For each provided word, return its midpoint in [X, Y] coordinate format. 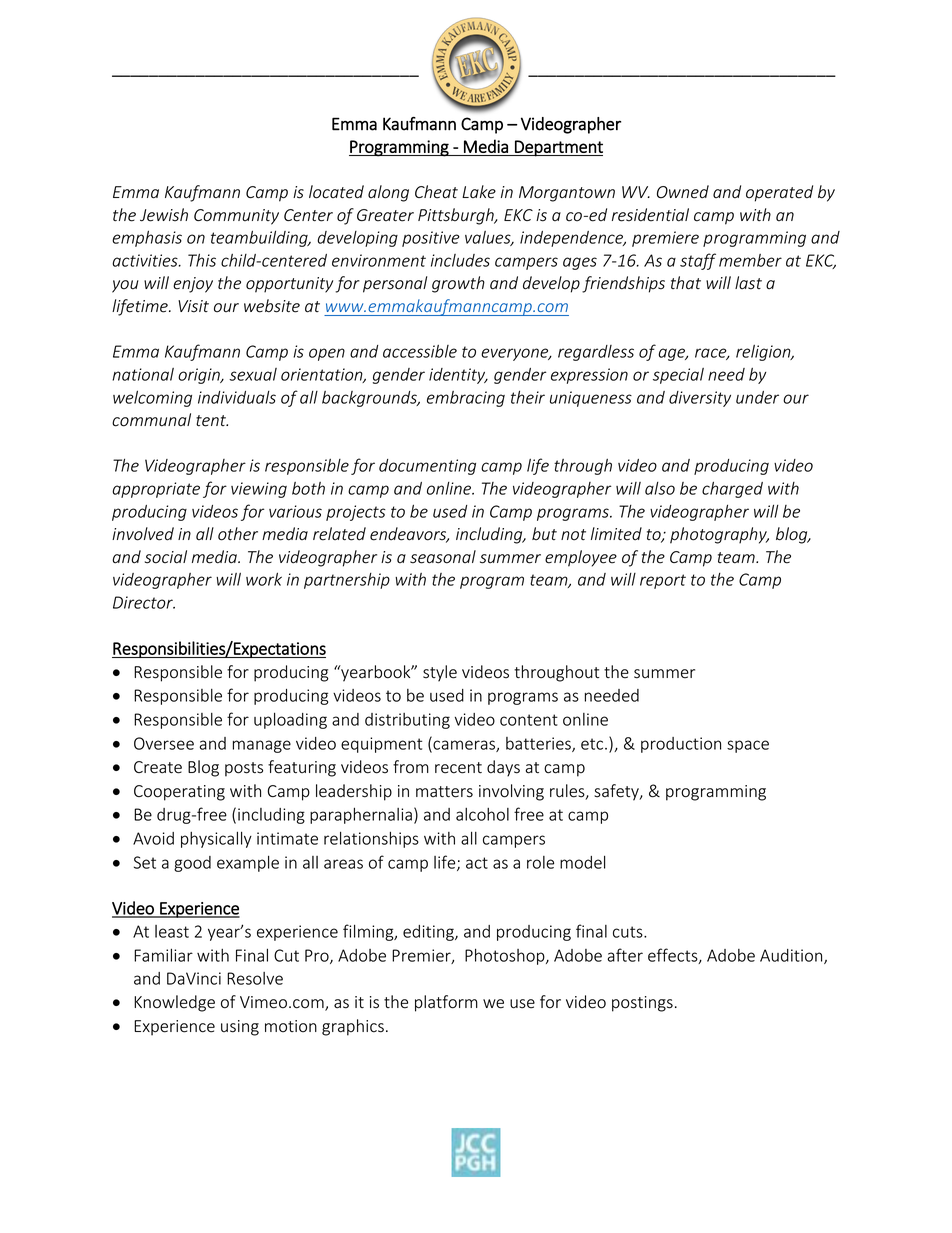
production [681, 745]
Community [236, 217]
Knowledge [174, 1003]
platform [446, 1003]
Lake [479, 192]
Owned [683, 192]
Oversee [164, 743]
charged [732, 489]
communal [151, 420]
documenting [427, 467]
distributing [407, 721]
